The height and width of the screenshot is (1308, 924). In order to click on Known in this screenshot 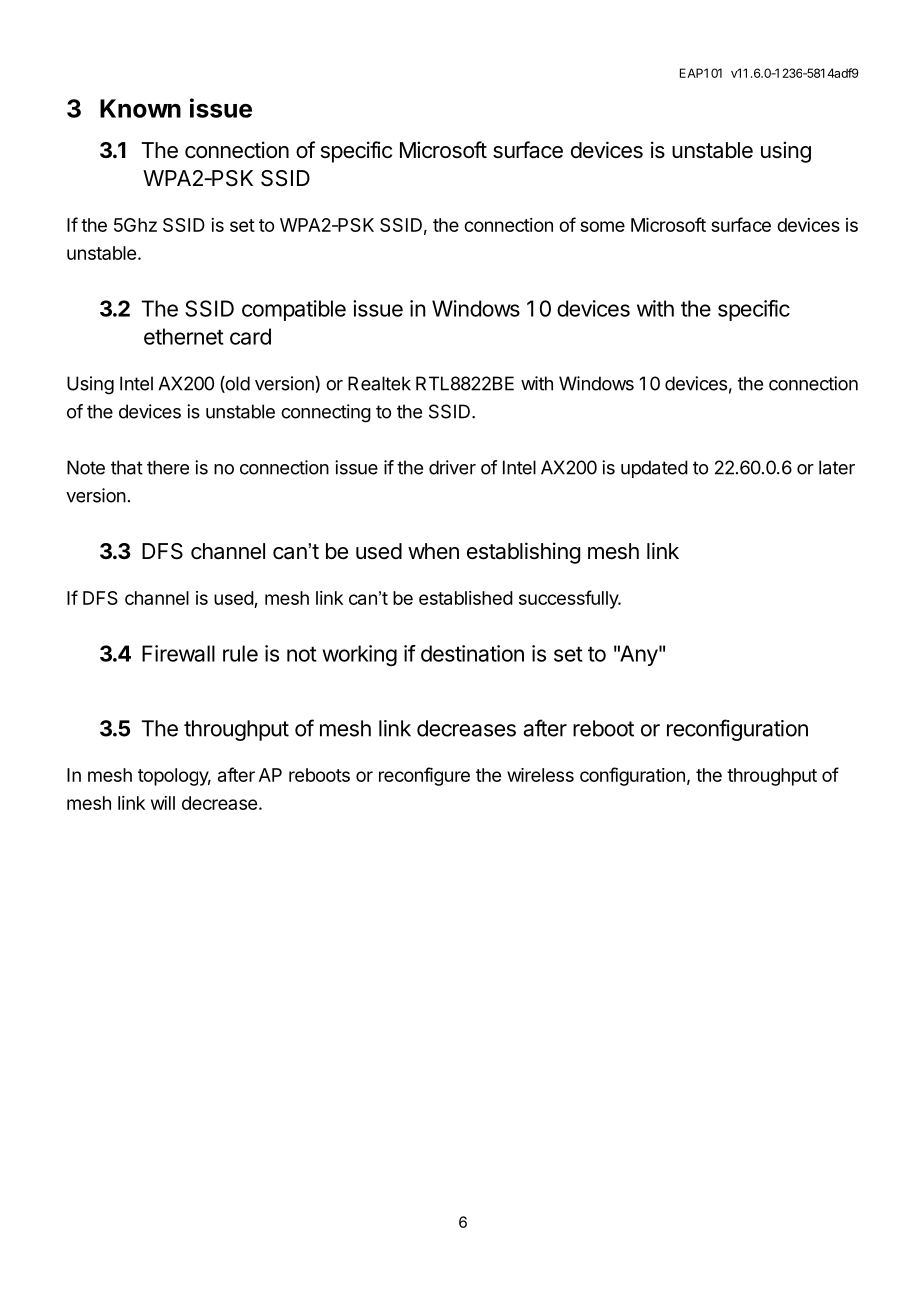, I will do `click(140, 108)`.
